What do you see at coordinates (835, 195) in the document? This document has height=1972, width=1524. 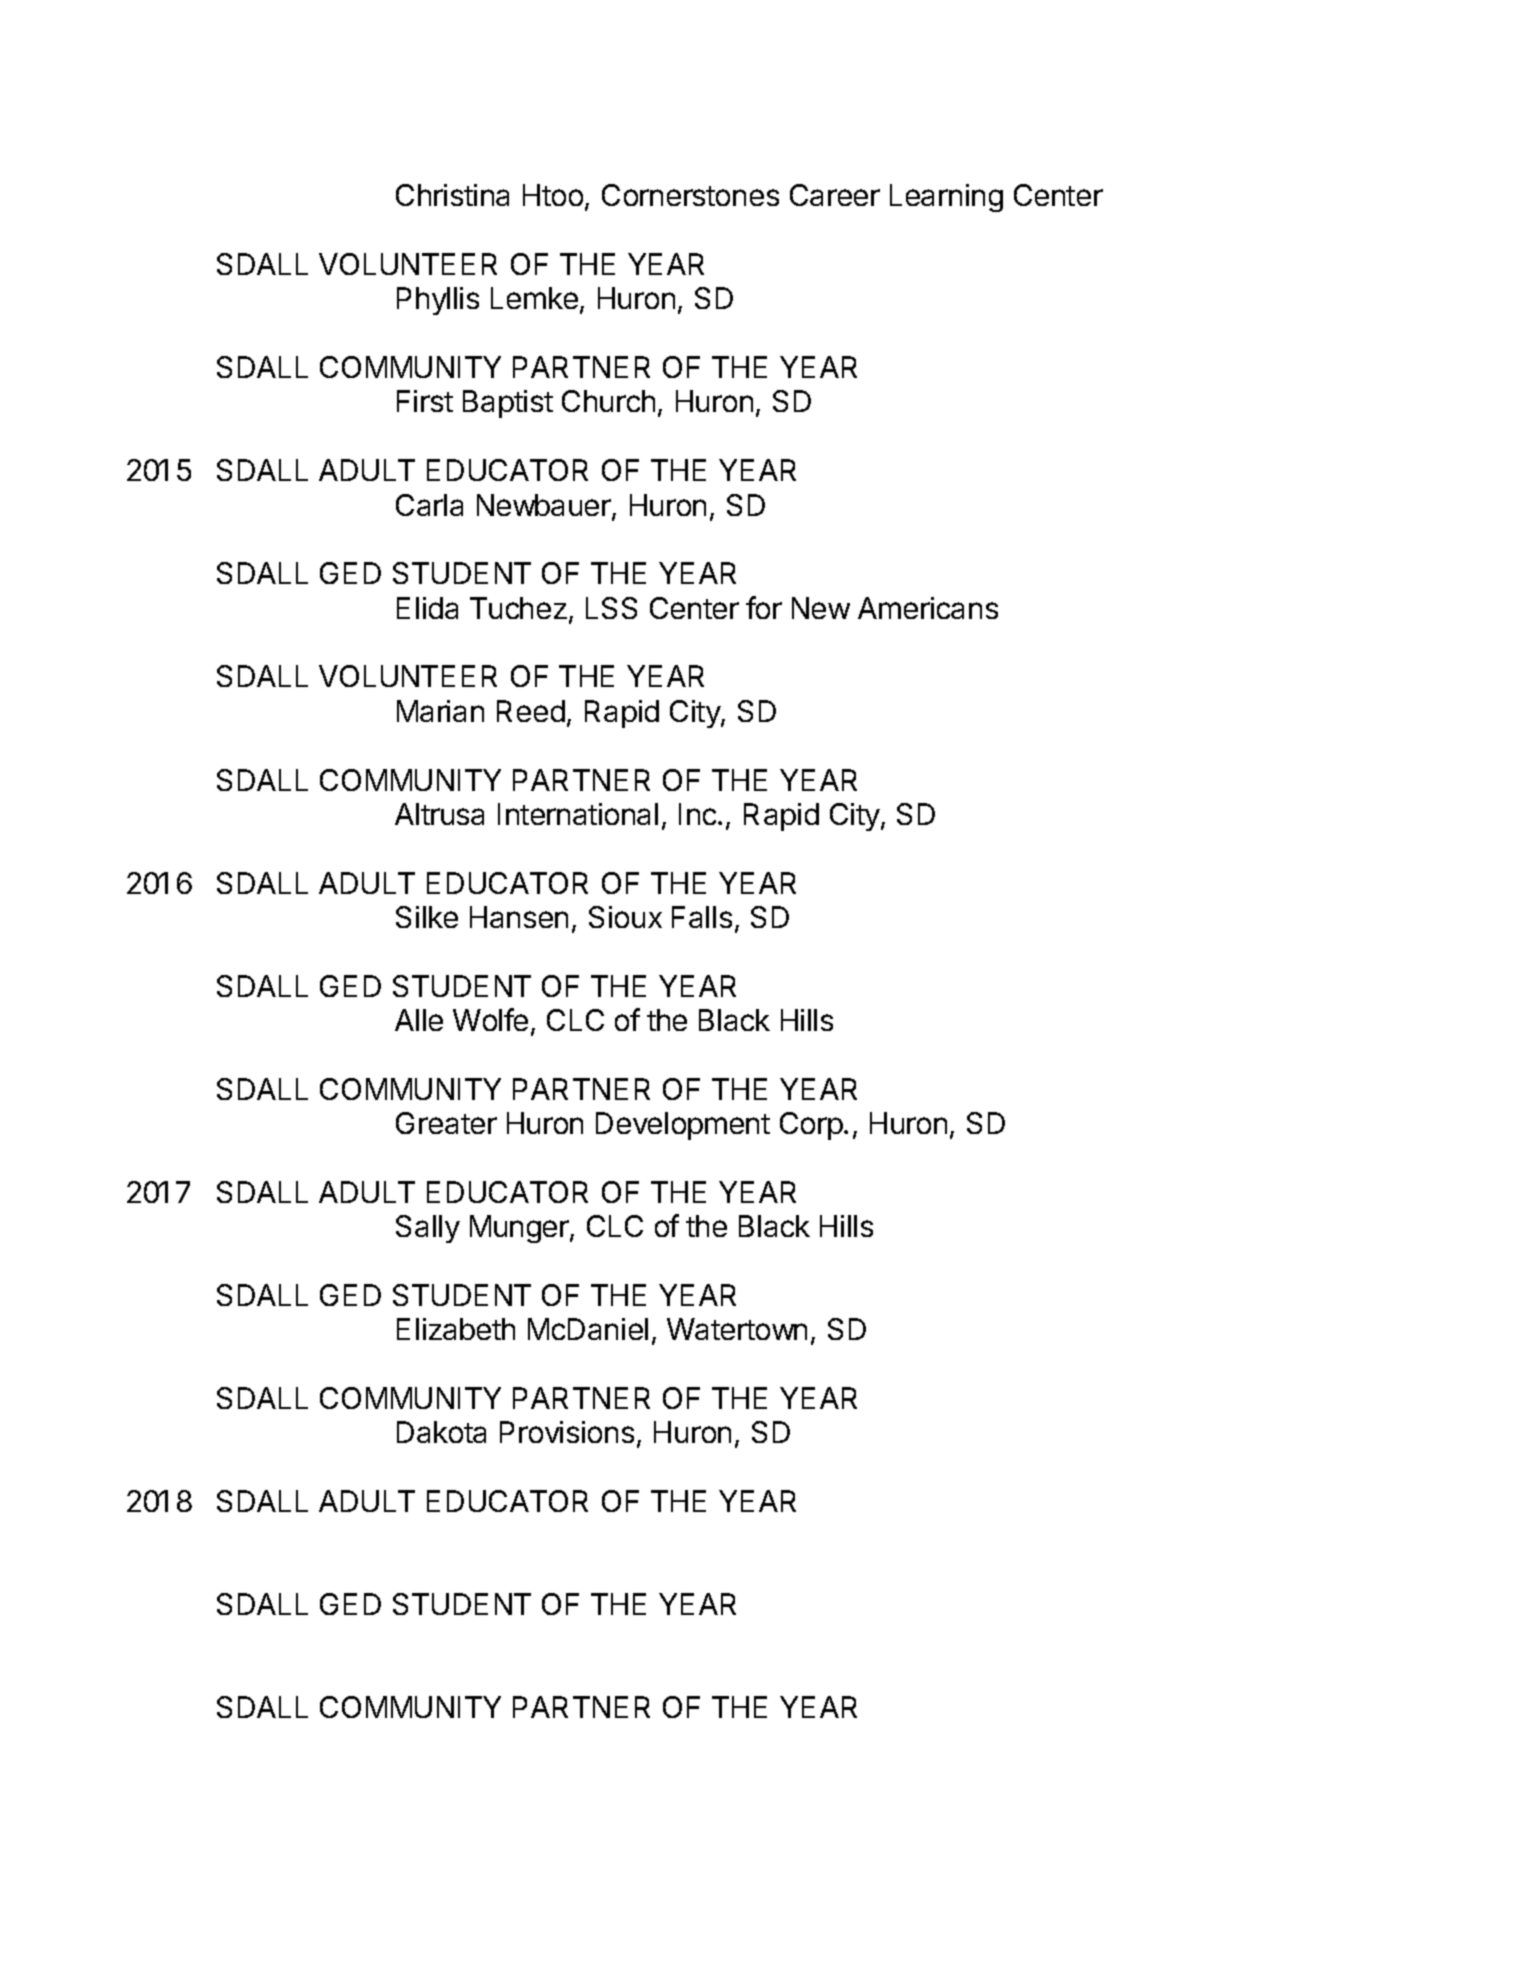 I see `Career` at bounding box center [835, 195].
